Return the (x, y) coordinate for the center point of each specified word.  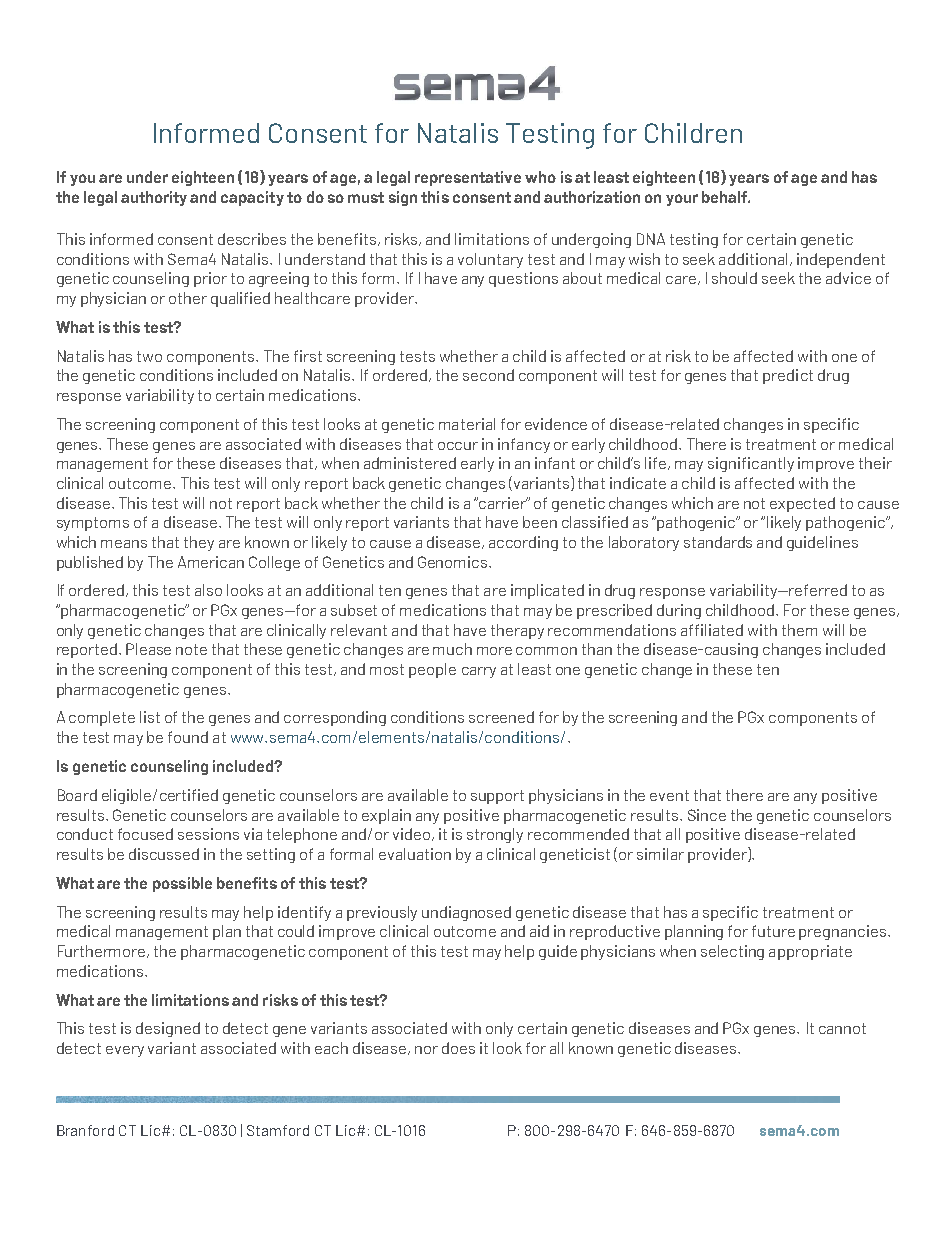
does (458, 1048)
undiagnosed (466, 913)
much (452, 649)
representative (468, 178)
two (149, 356)
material (467, 424)
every (125, 1051)
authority (154, 198)
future (773, 931)
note (191, 649)
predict (788, 376)
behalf (725, 197)
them (799, 630)
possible (182, 884)
